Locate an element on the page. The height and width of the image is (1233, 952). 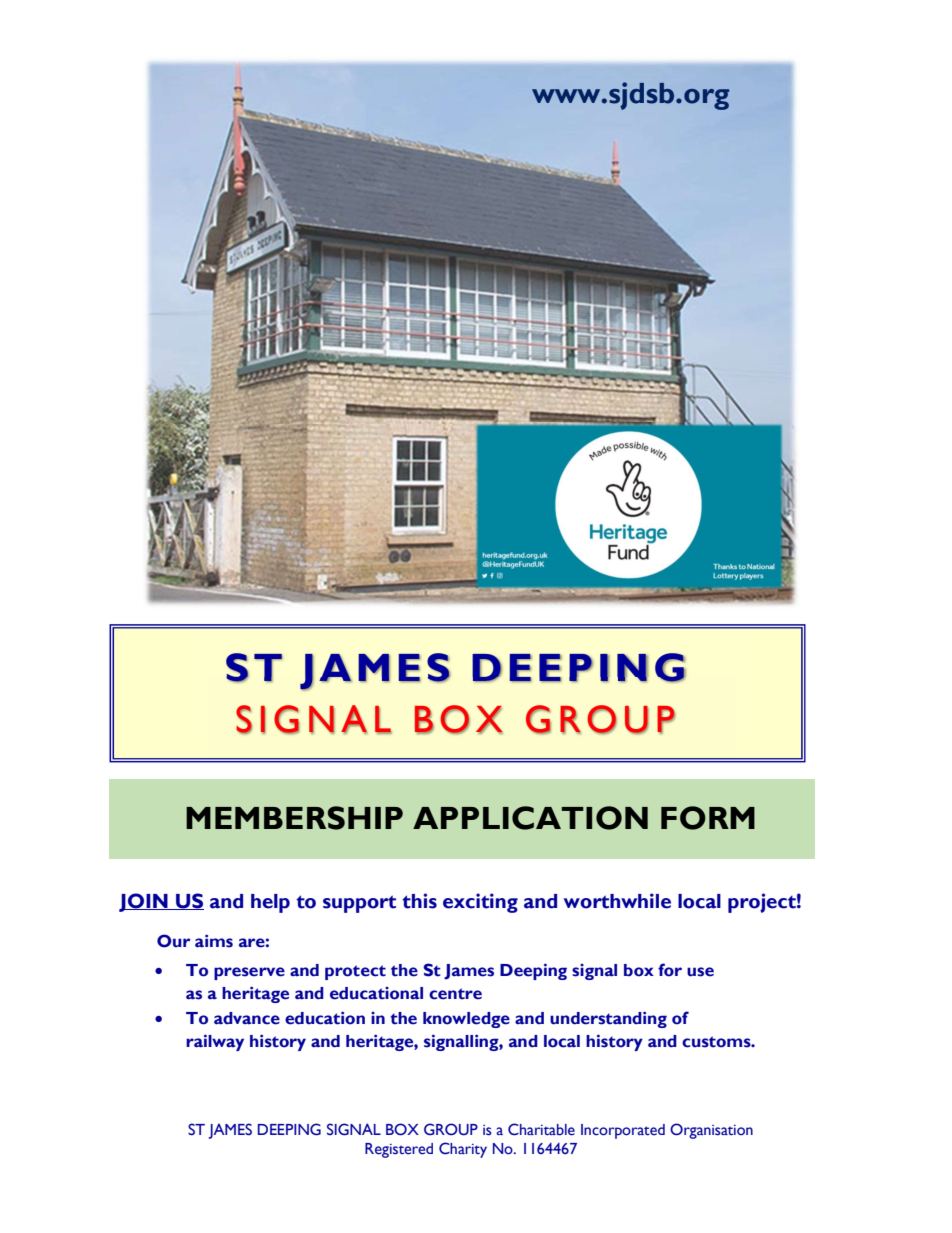
use is located at coordinates (700, 972).
